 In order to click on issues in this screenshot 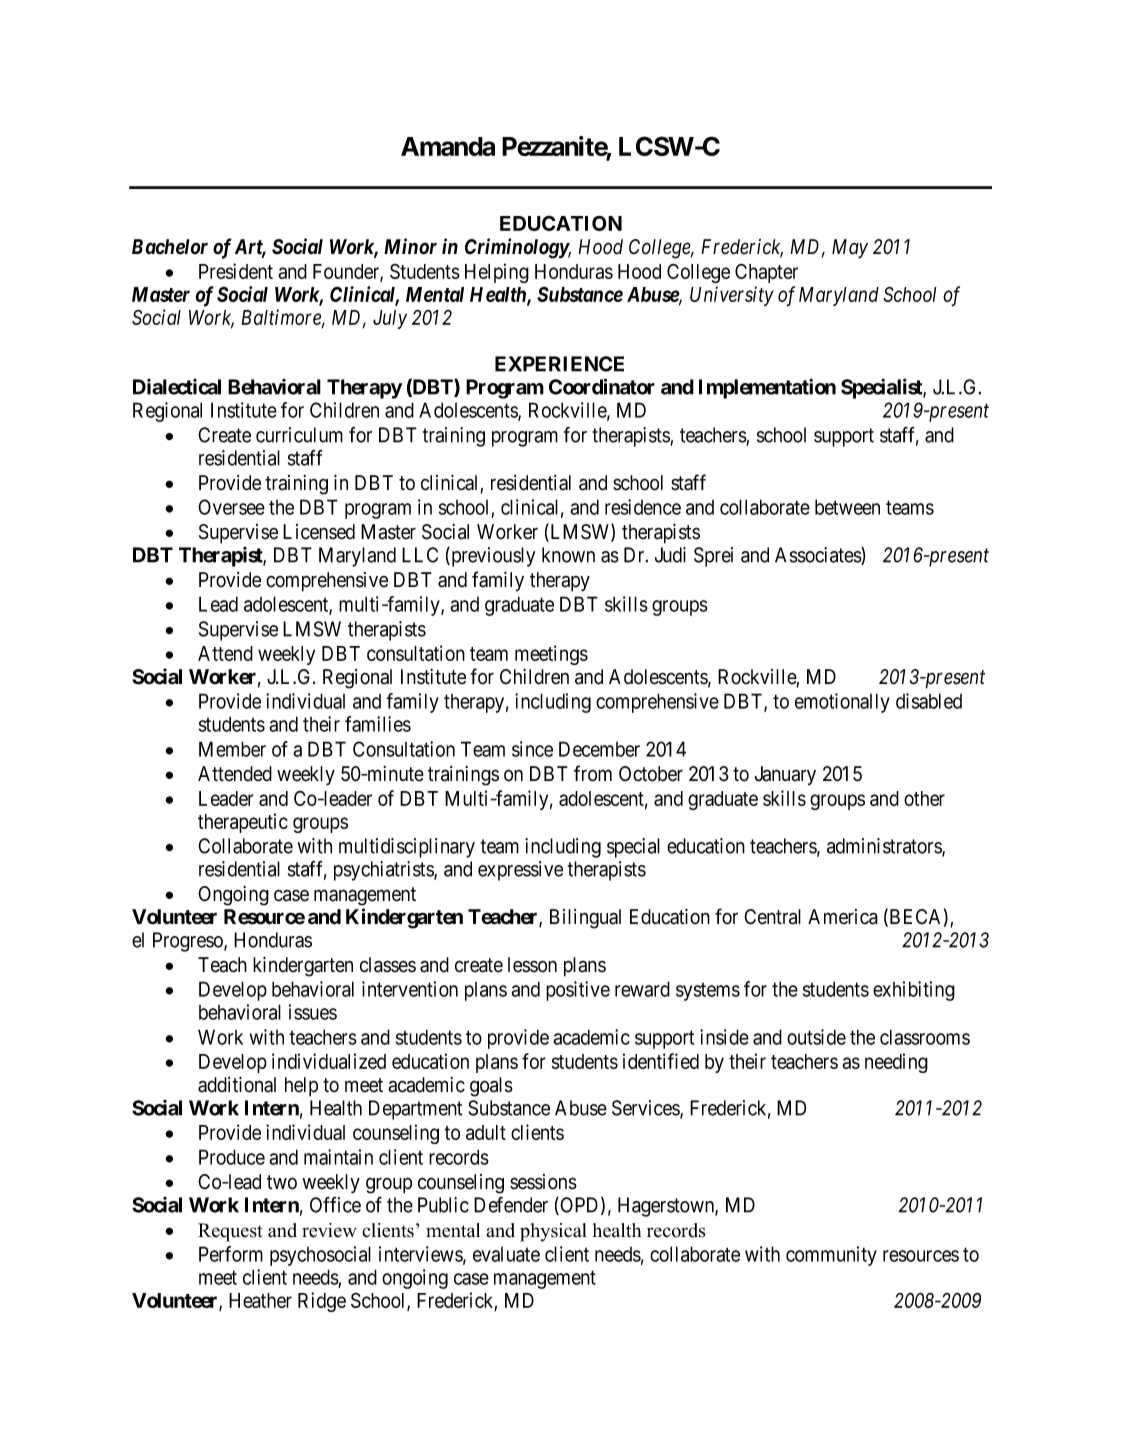, I will do `click(313, 1012)`.
